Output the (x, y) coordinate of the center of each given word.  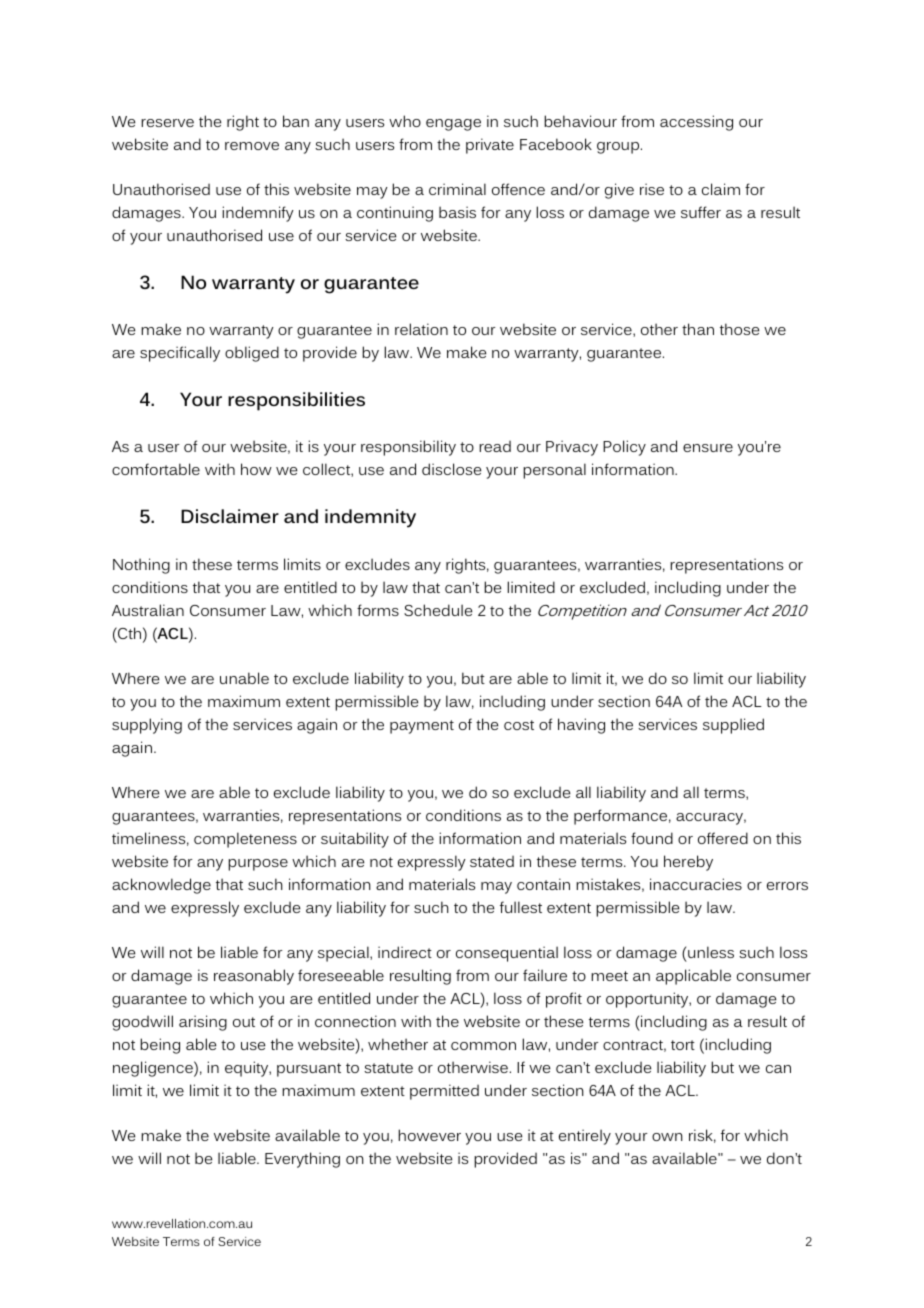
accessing (696, 123)
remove (252, 146)
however (429, 1135)
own (667, 1137)
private (490, 146)
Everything (302, 1160)
